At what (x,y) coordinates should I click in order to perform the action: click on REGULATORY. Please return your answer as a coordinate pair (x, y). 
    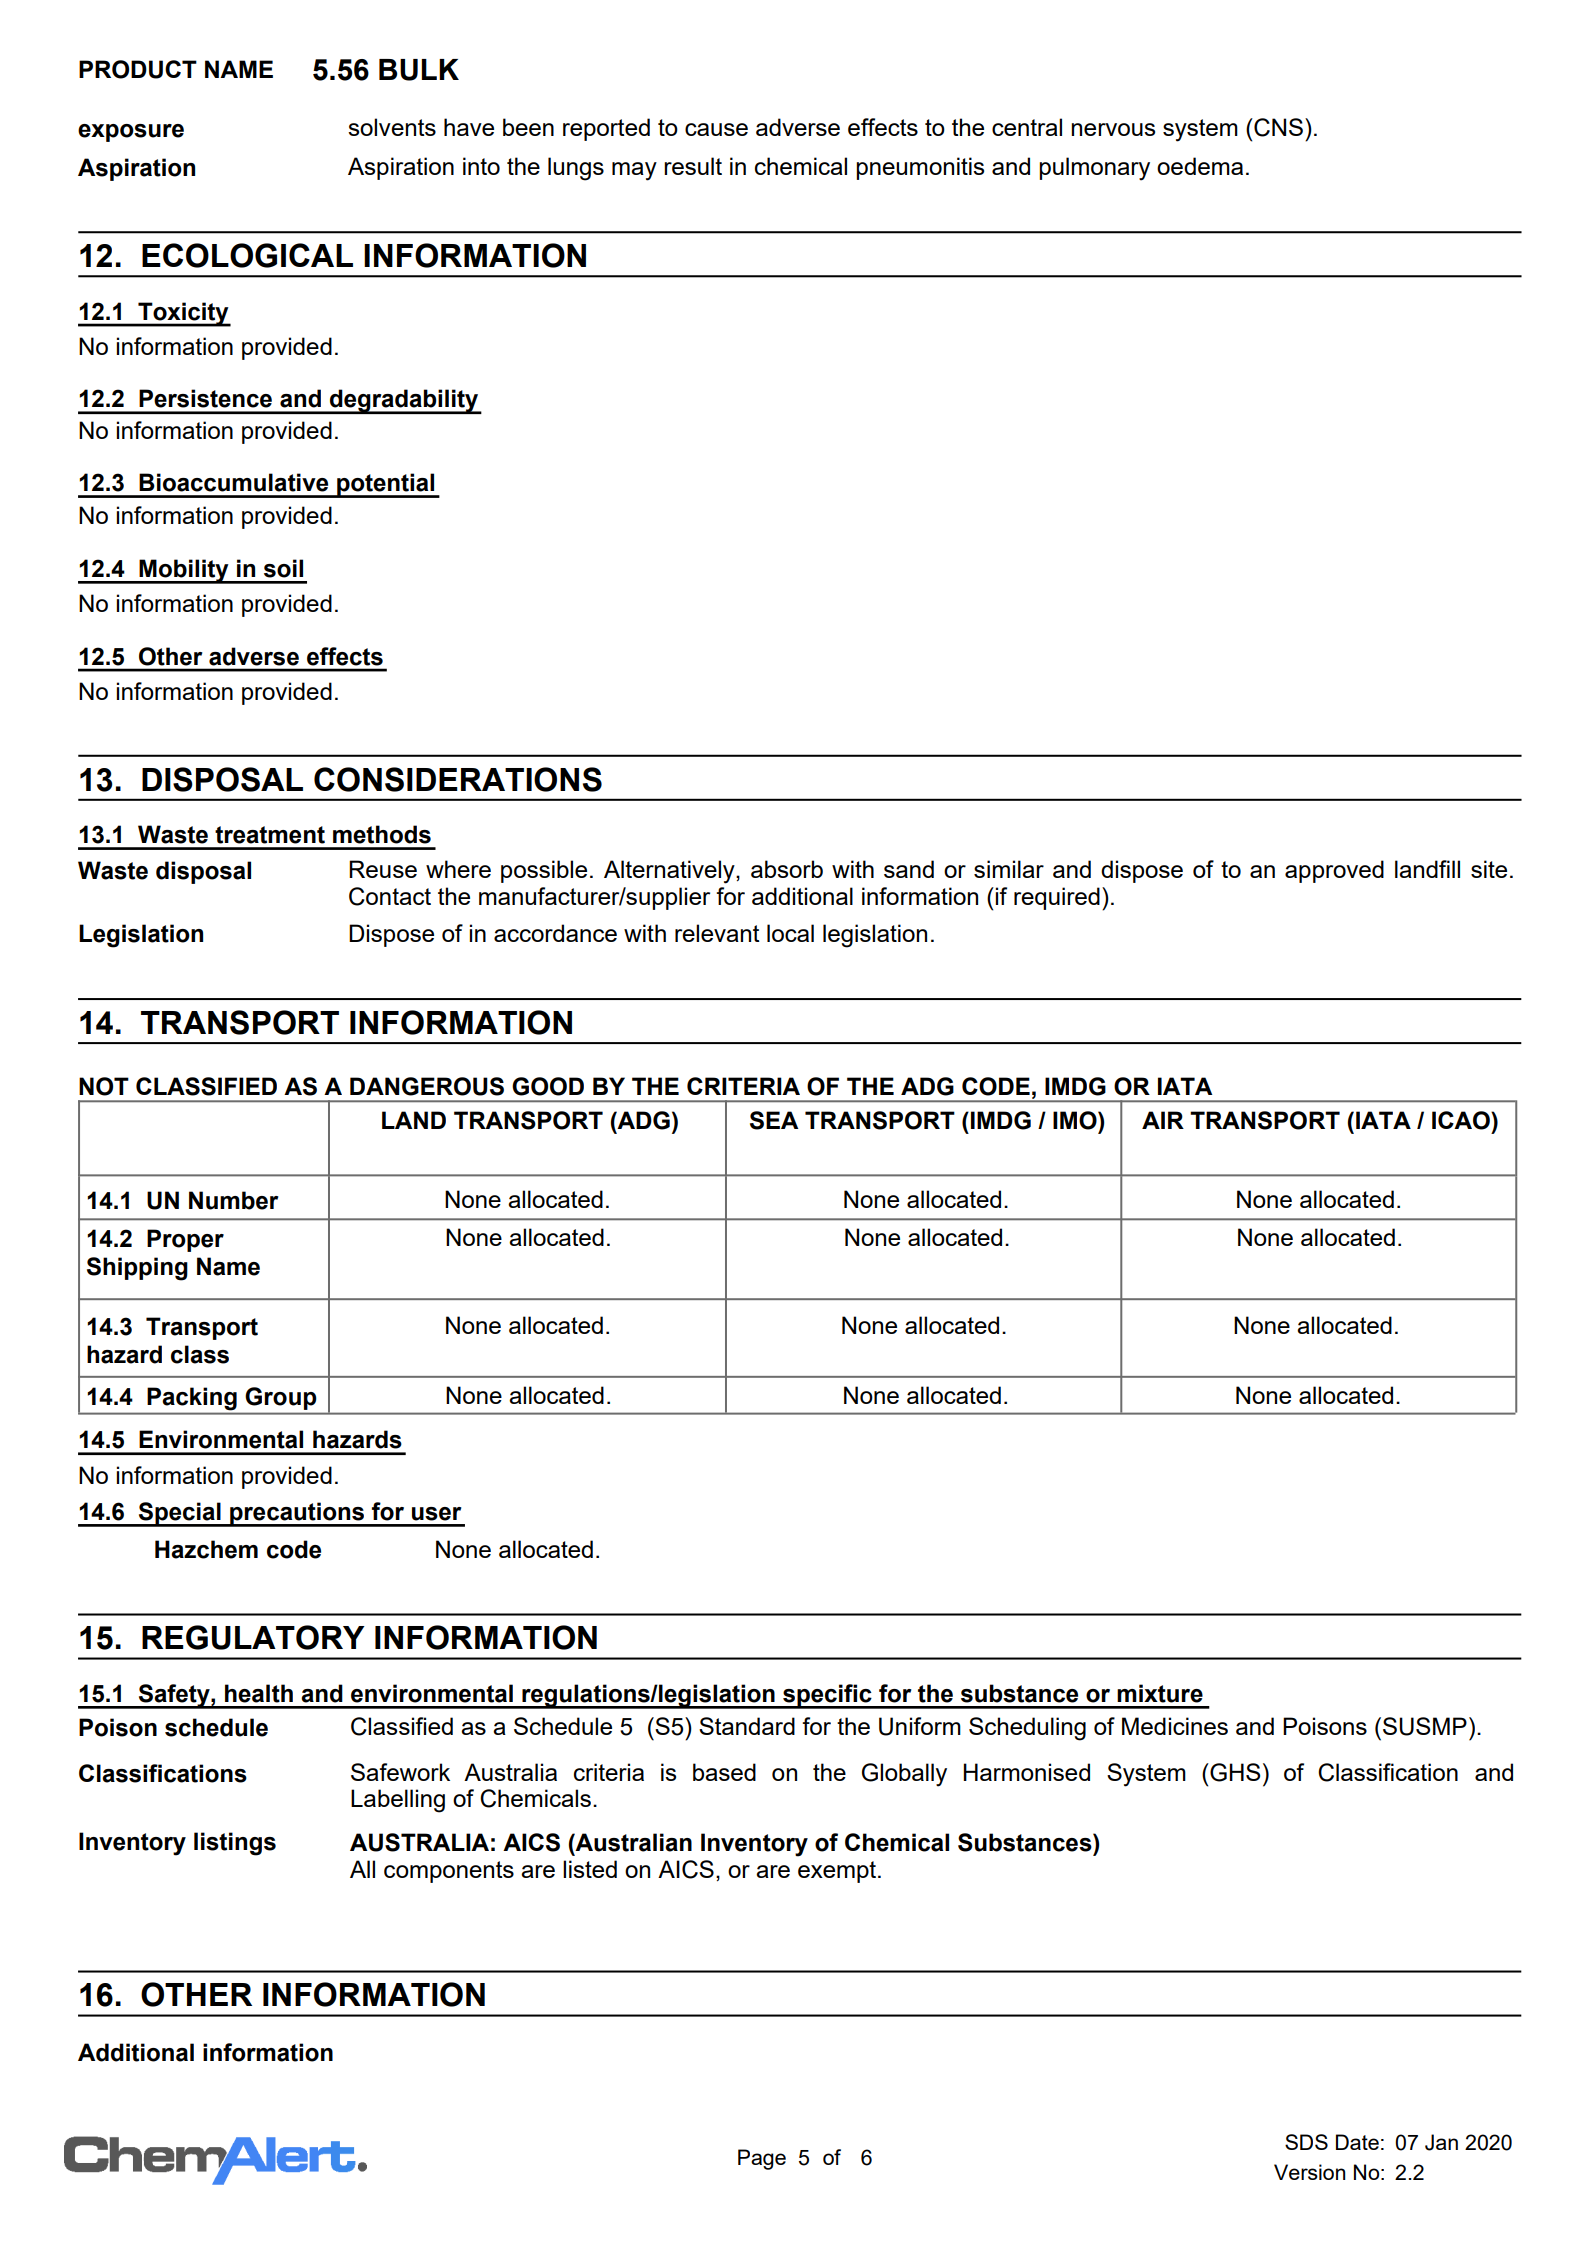
    Looking at the image, I should click on (253, 1637).
